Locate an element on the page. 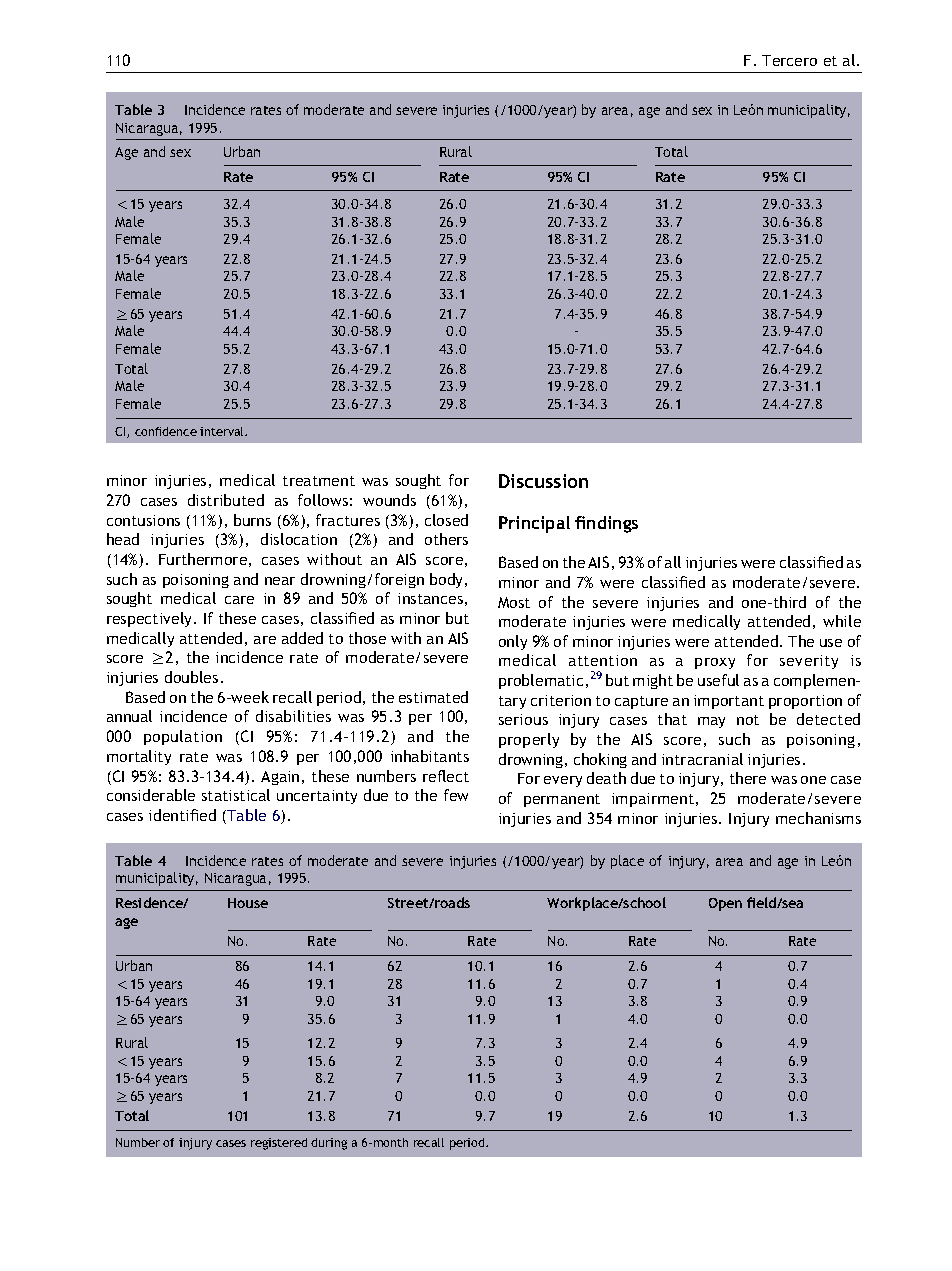 This image has width=952, height=1271. Discussion is located at coordinates (543, 481).
